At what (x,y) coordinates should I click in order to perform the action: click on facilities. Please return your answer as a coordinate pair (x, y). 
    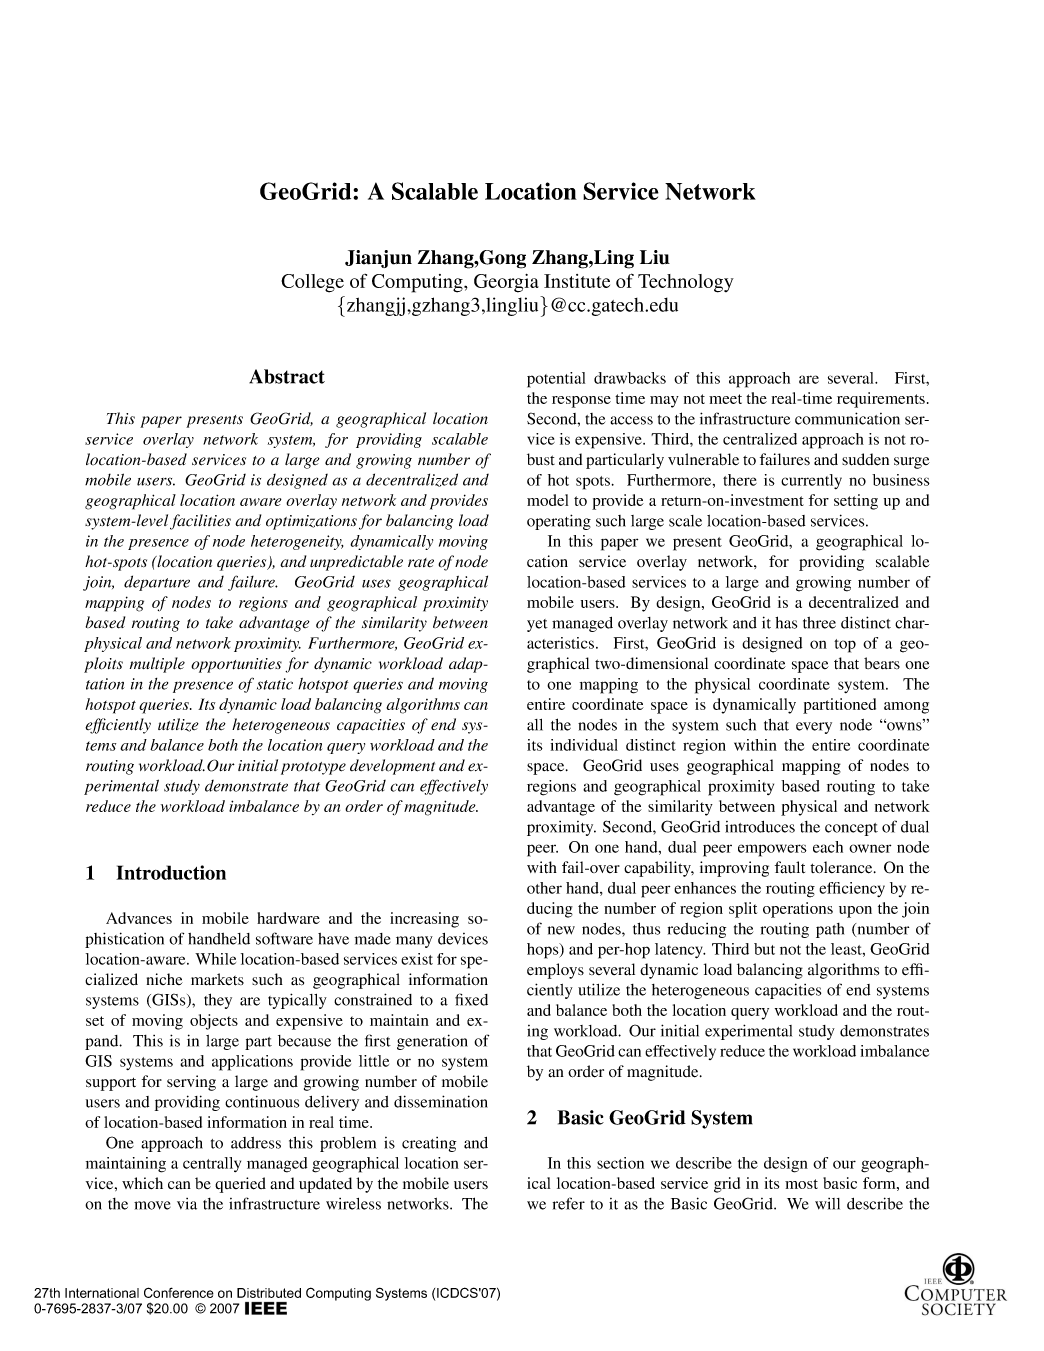
    Looking at the image, I should click on (200, 522).
